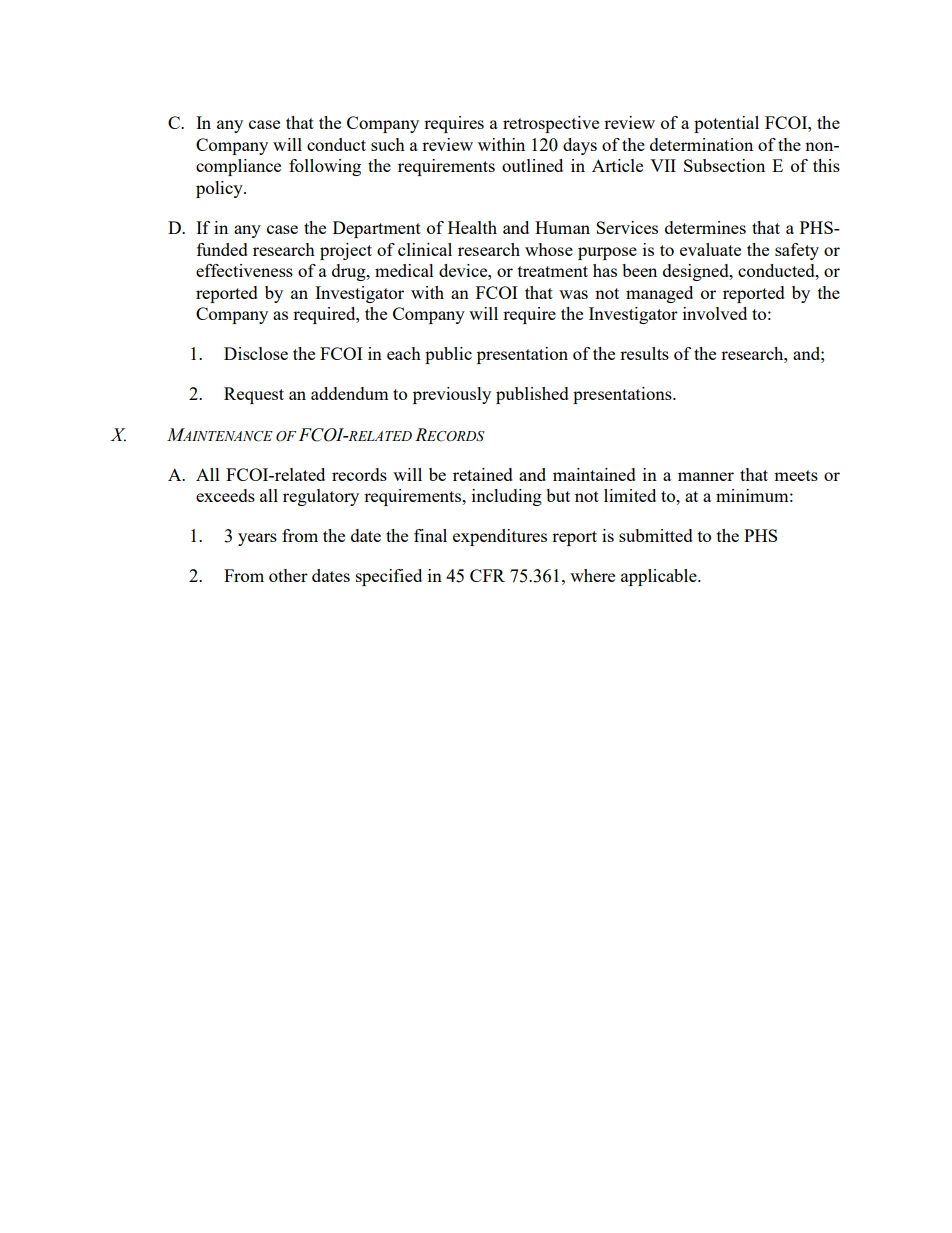  I want to click on potential, so click(726, 124).
